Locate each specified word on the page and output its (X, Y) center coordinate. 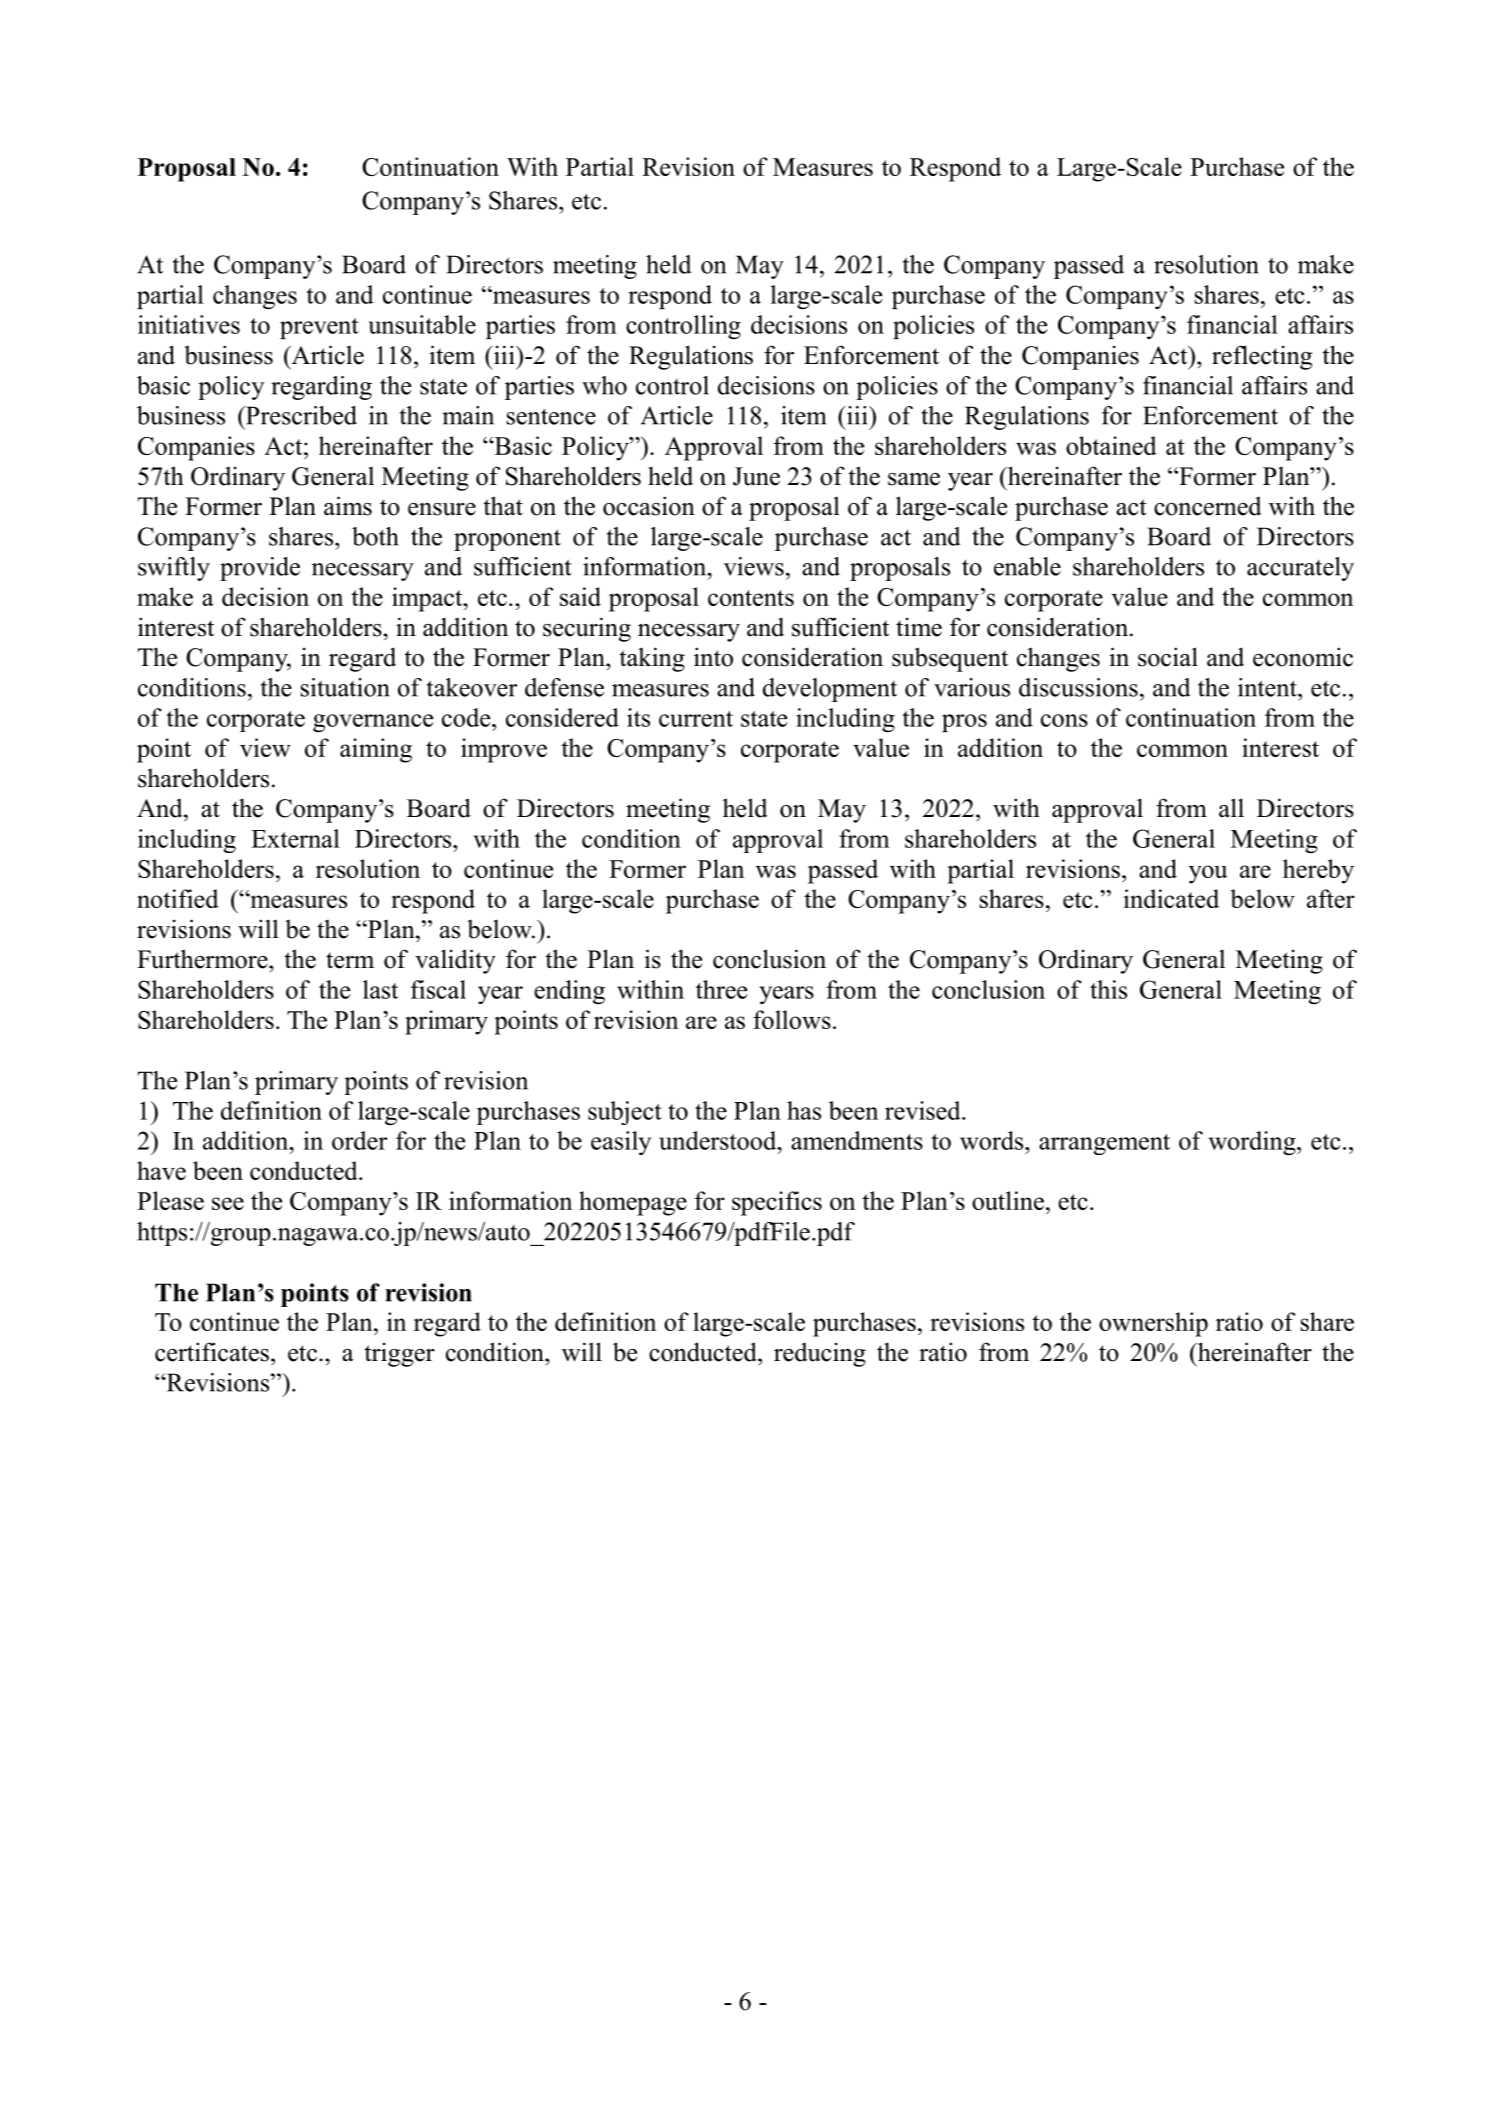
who (604, 385)
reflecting (1262, 357)
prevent (319, 328)
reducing (820, 1354)
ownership (1153, 1324)
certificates (212, 1352)
